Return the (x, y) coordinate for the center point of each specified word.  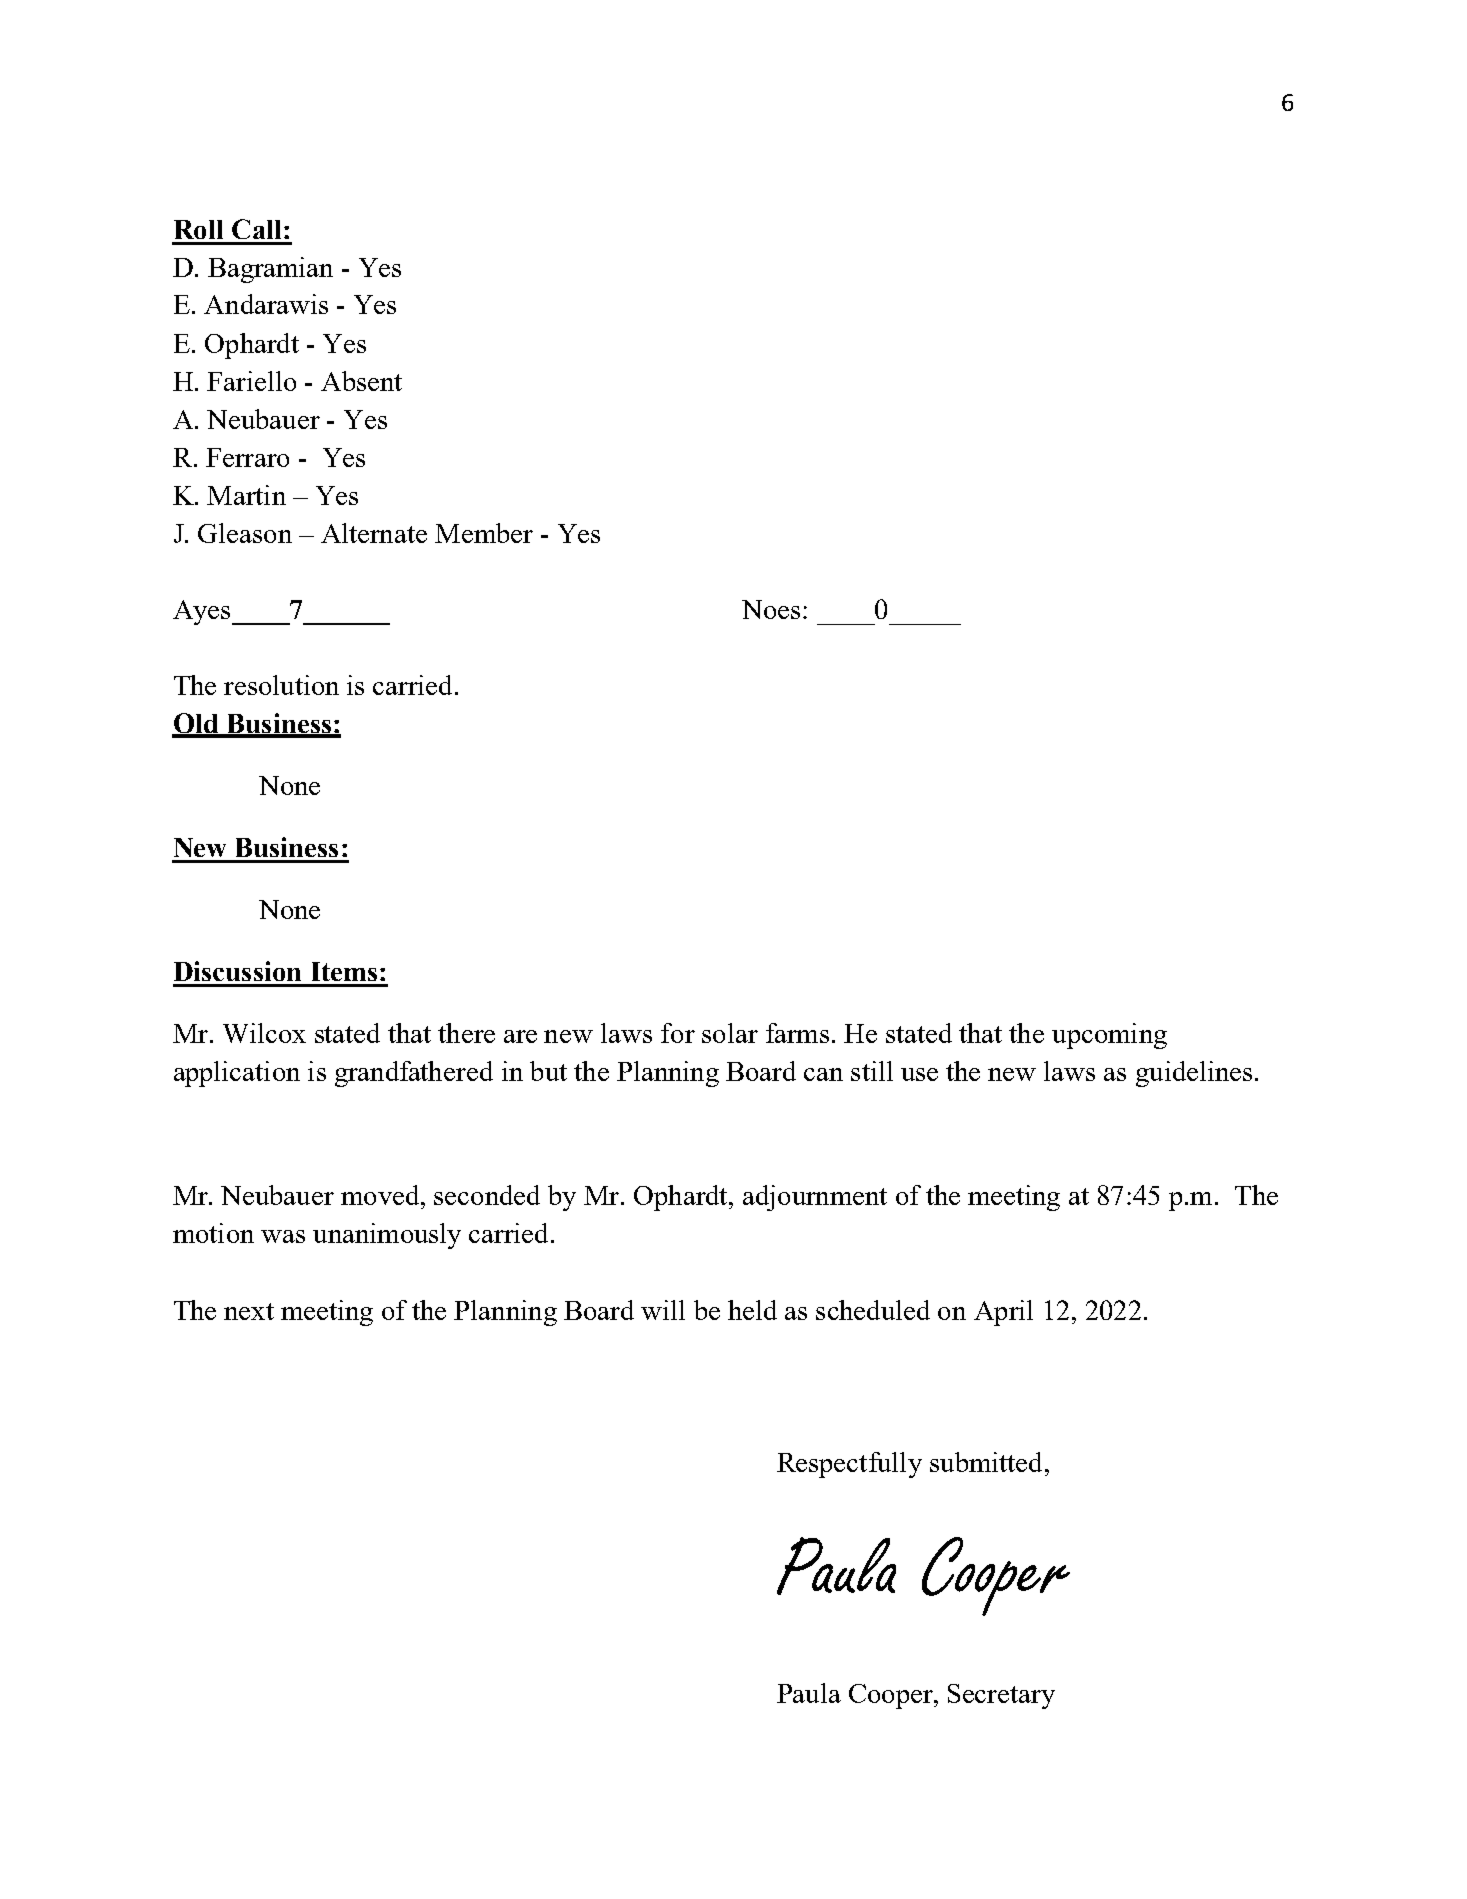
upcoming (1109, 1036)
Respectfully (849, 1465)
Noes (771, 609)
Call (256, 229)
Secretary (1001, 1696)
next (249, 1311)
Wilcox (264, 1033)
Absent (361, 381)
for (678, 1033)
